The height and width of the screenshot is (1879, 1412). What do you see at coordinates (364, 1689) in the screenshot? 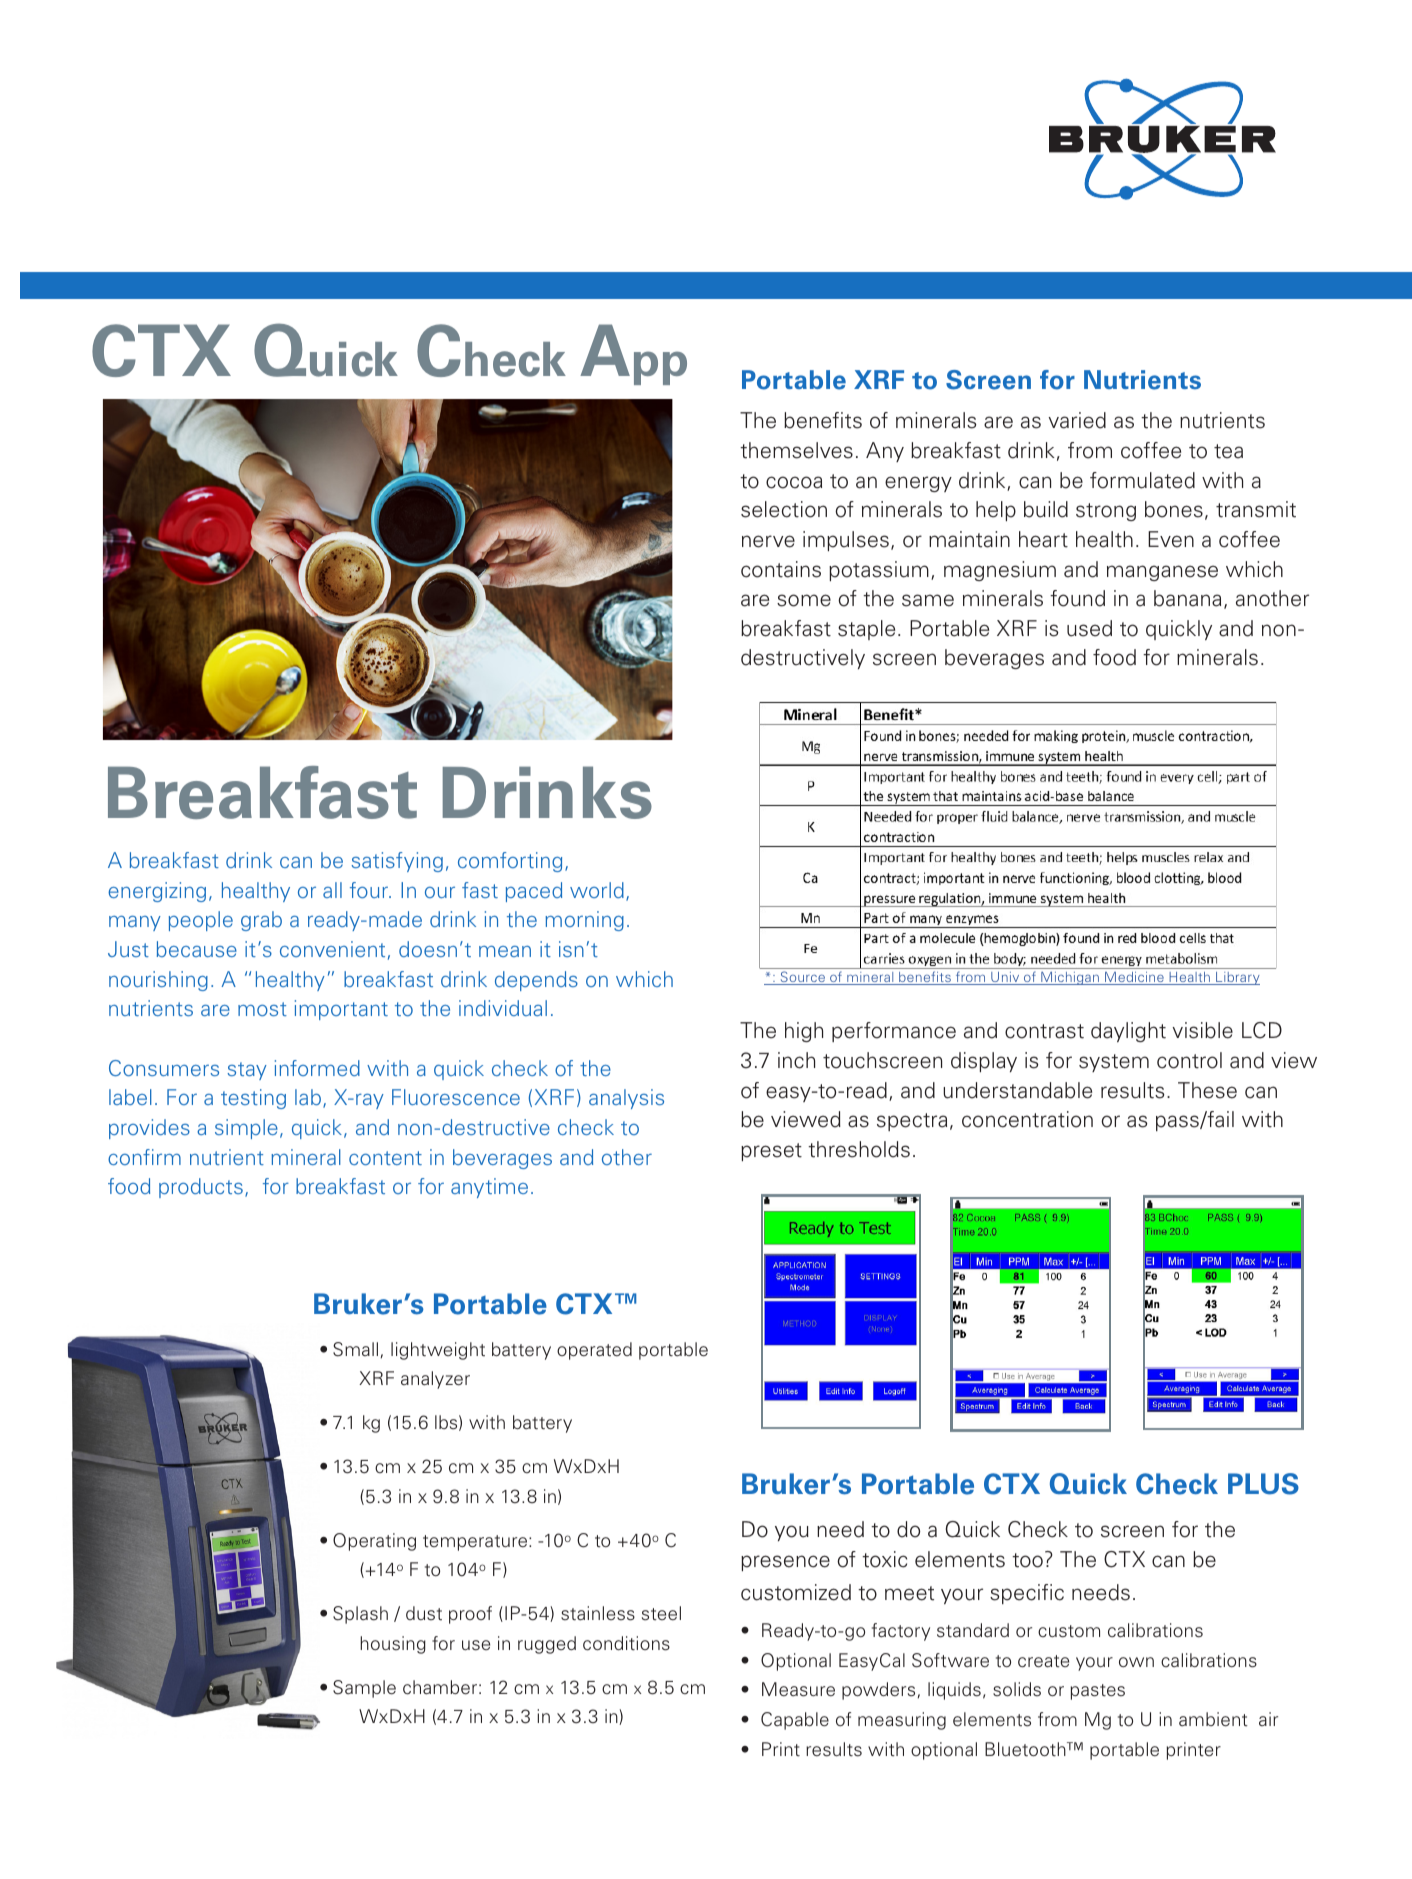
I see `Sample` at bounding box center [364, 1689].
